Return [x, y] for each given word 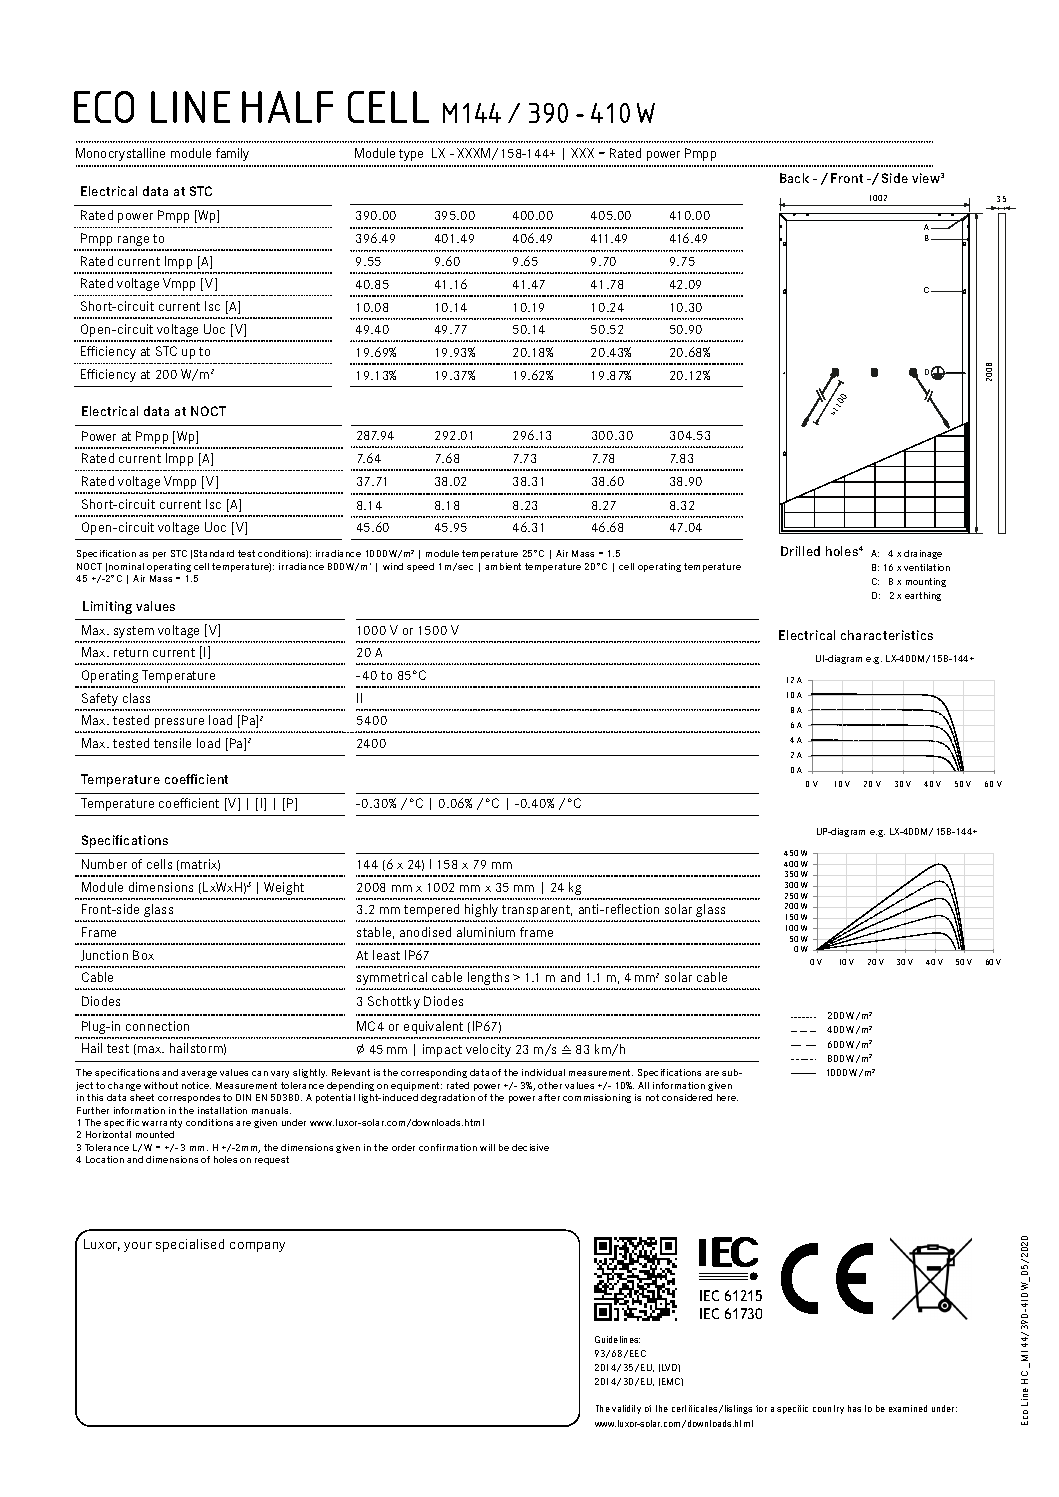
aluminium [486, 932]
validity [626, 1409]
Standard [214, 553]
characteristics [887, 635]
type [411, 155]
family [232, 154]
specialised [190, 1245]
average [199, 1074]
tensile [172, 743]
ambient [503, 566]
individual [543, 1072]
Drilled [800, 551]
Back [794, 178]
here [727, 1097]
